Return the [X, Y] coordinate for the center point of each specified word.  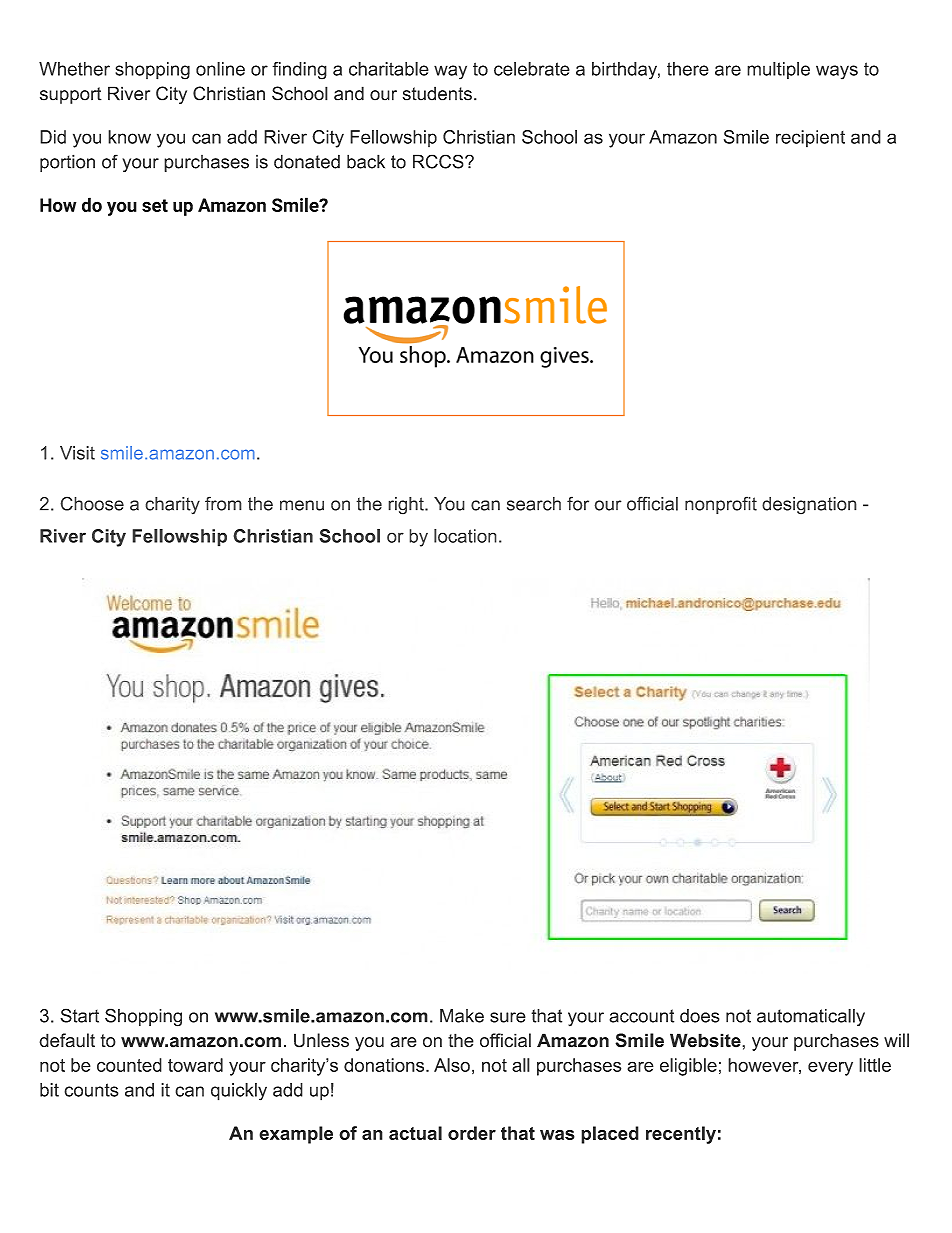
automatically [811, 1017]
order [472, 1133]
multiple [778, 70]
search [534, 504]
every [830, 1068]
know [129, 137]
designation [809, 506]
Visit [77, 453]
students [437, 93]
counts [91, 1090]
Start [79, 1015]
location [465, 536]
